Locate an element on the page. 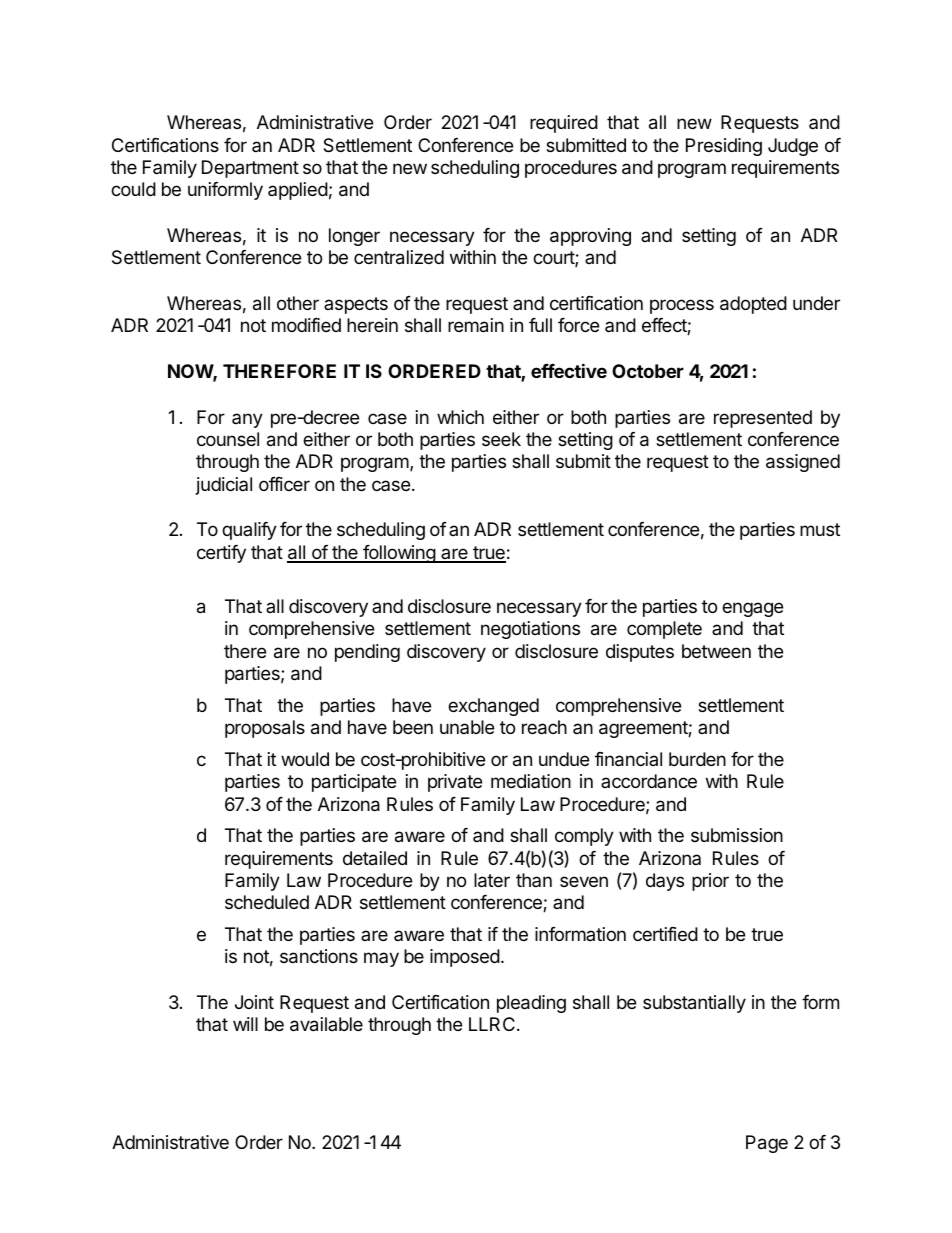 Image resolution: width=952 pixels, height=1233 pixels. prior is located at coordinates (710, 882).
